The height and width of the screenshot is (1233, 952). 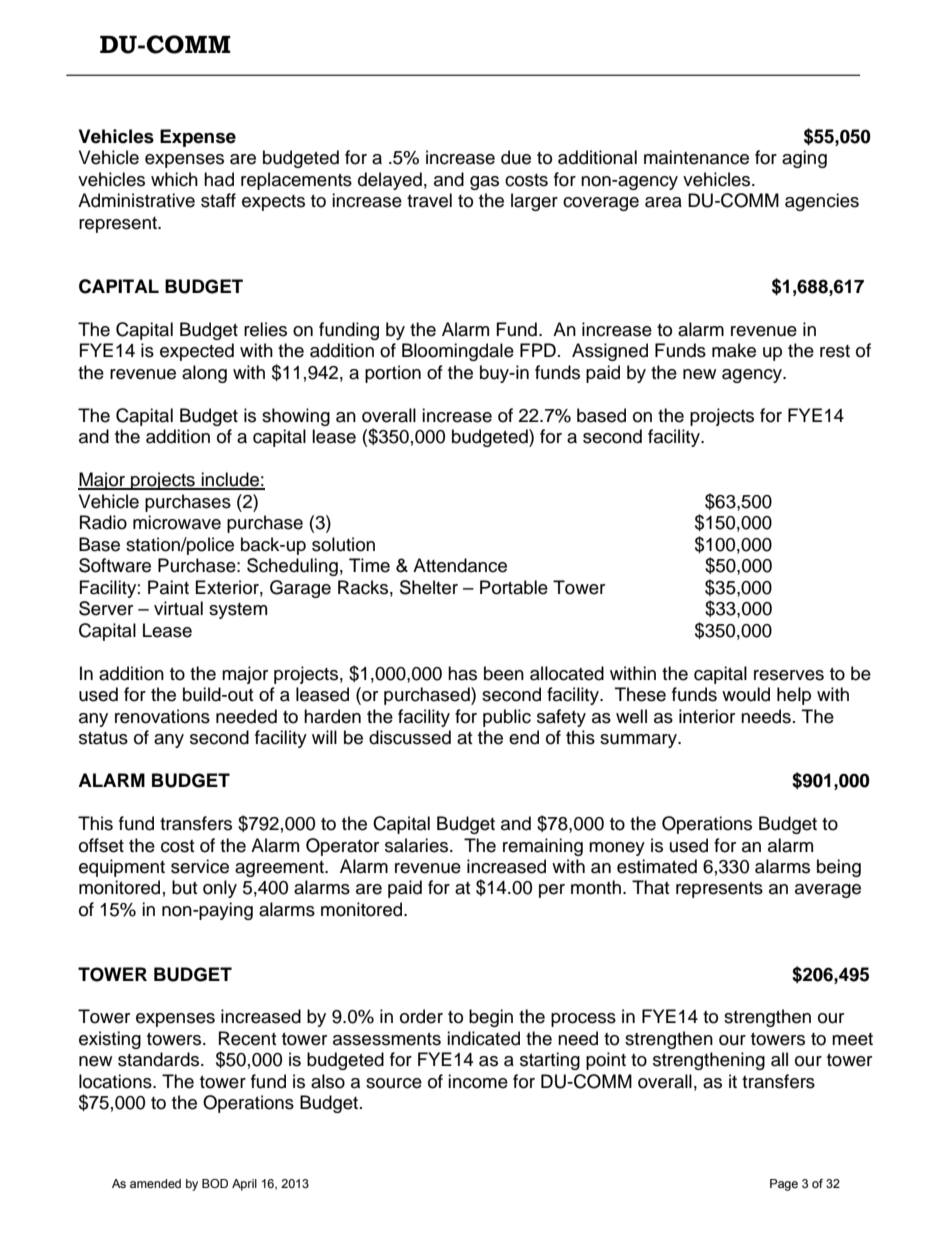 What do you see at coordinates (789, 675) in the screenshot?
I see `reserves` at bounding box center [789, 675].
